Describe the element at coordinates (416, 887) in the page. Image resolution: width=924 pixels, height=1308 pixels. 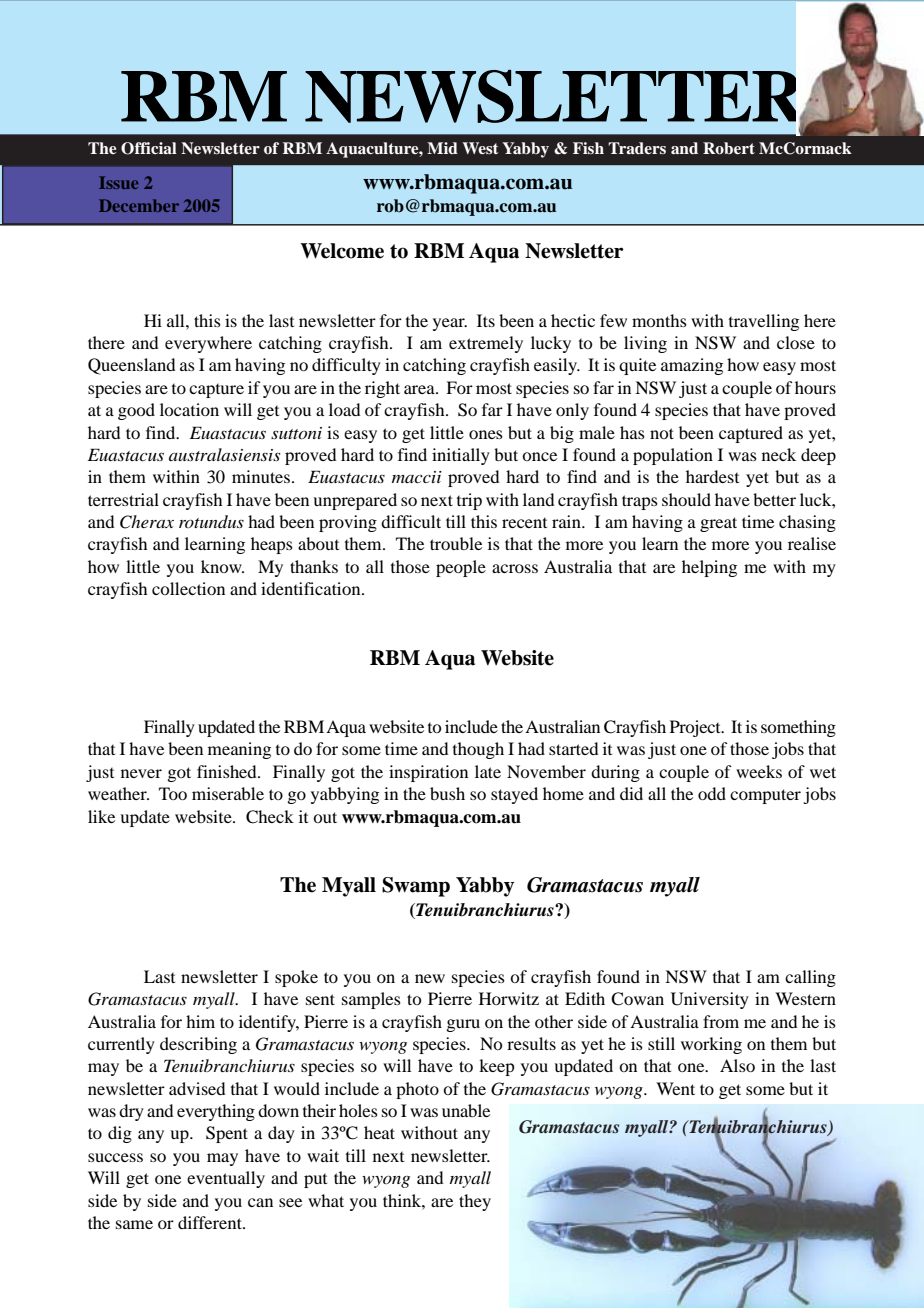
I see `Swamp` at that location.
